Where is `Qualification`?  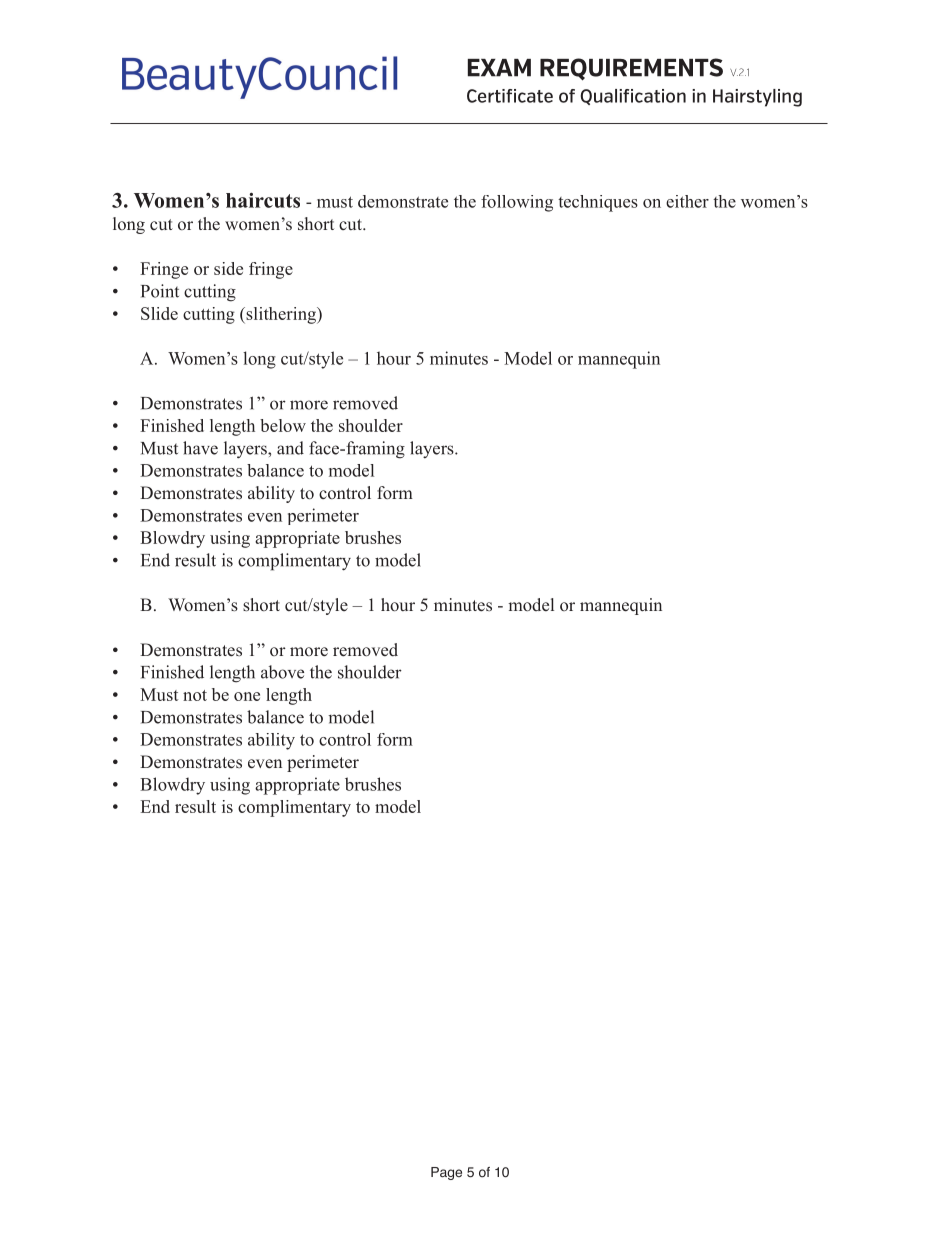 Qualification is located at coordinates (633, 97).
